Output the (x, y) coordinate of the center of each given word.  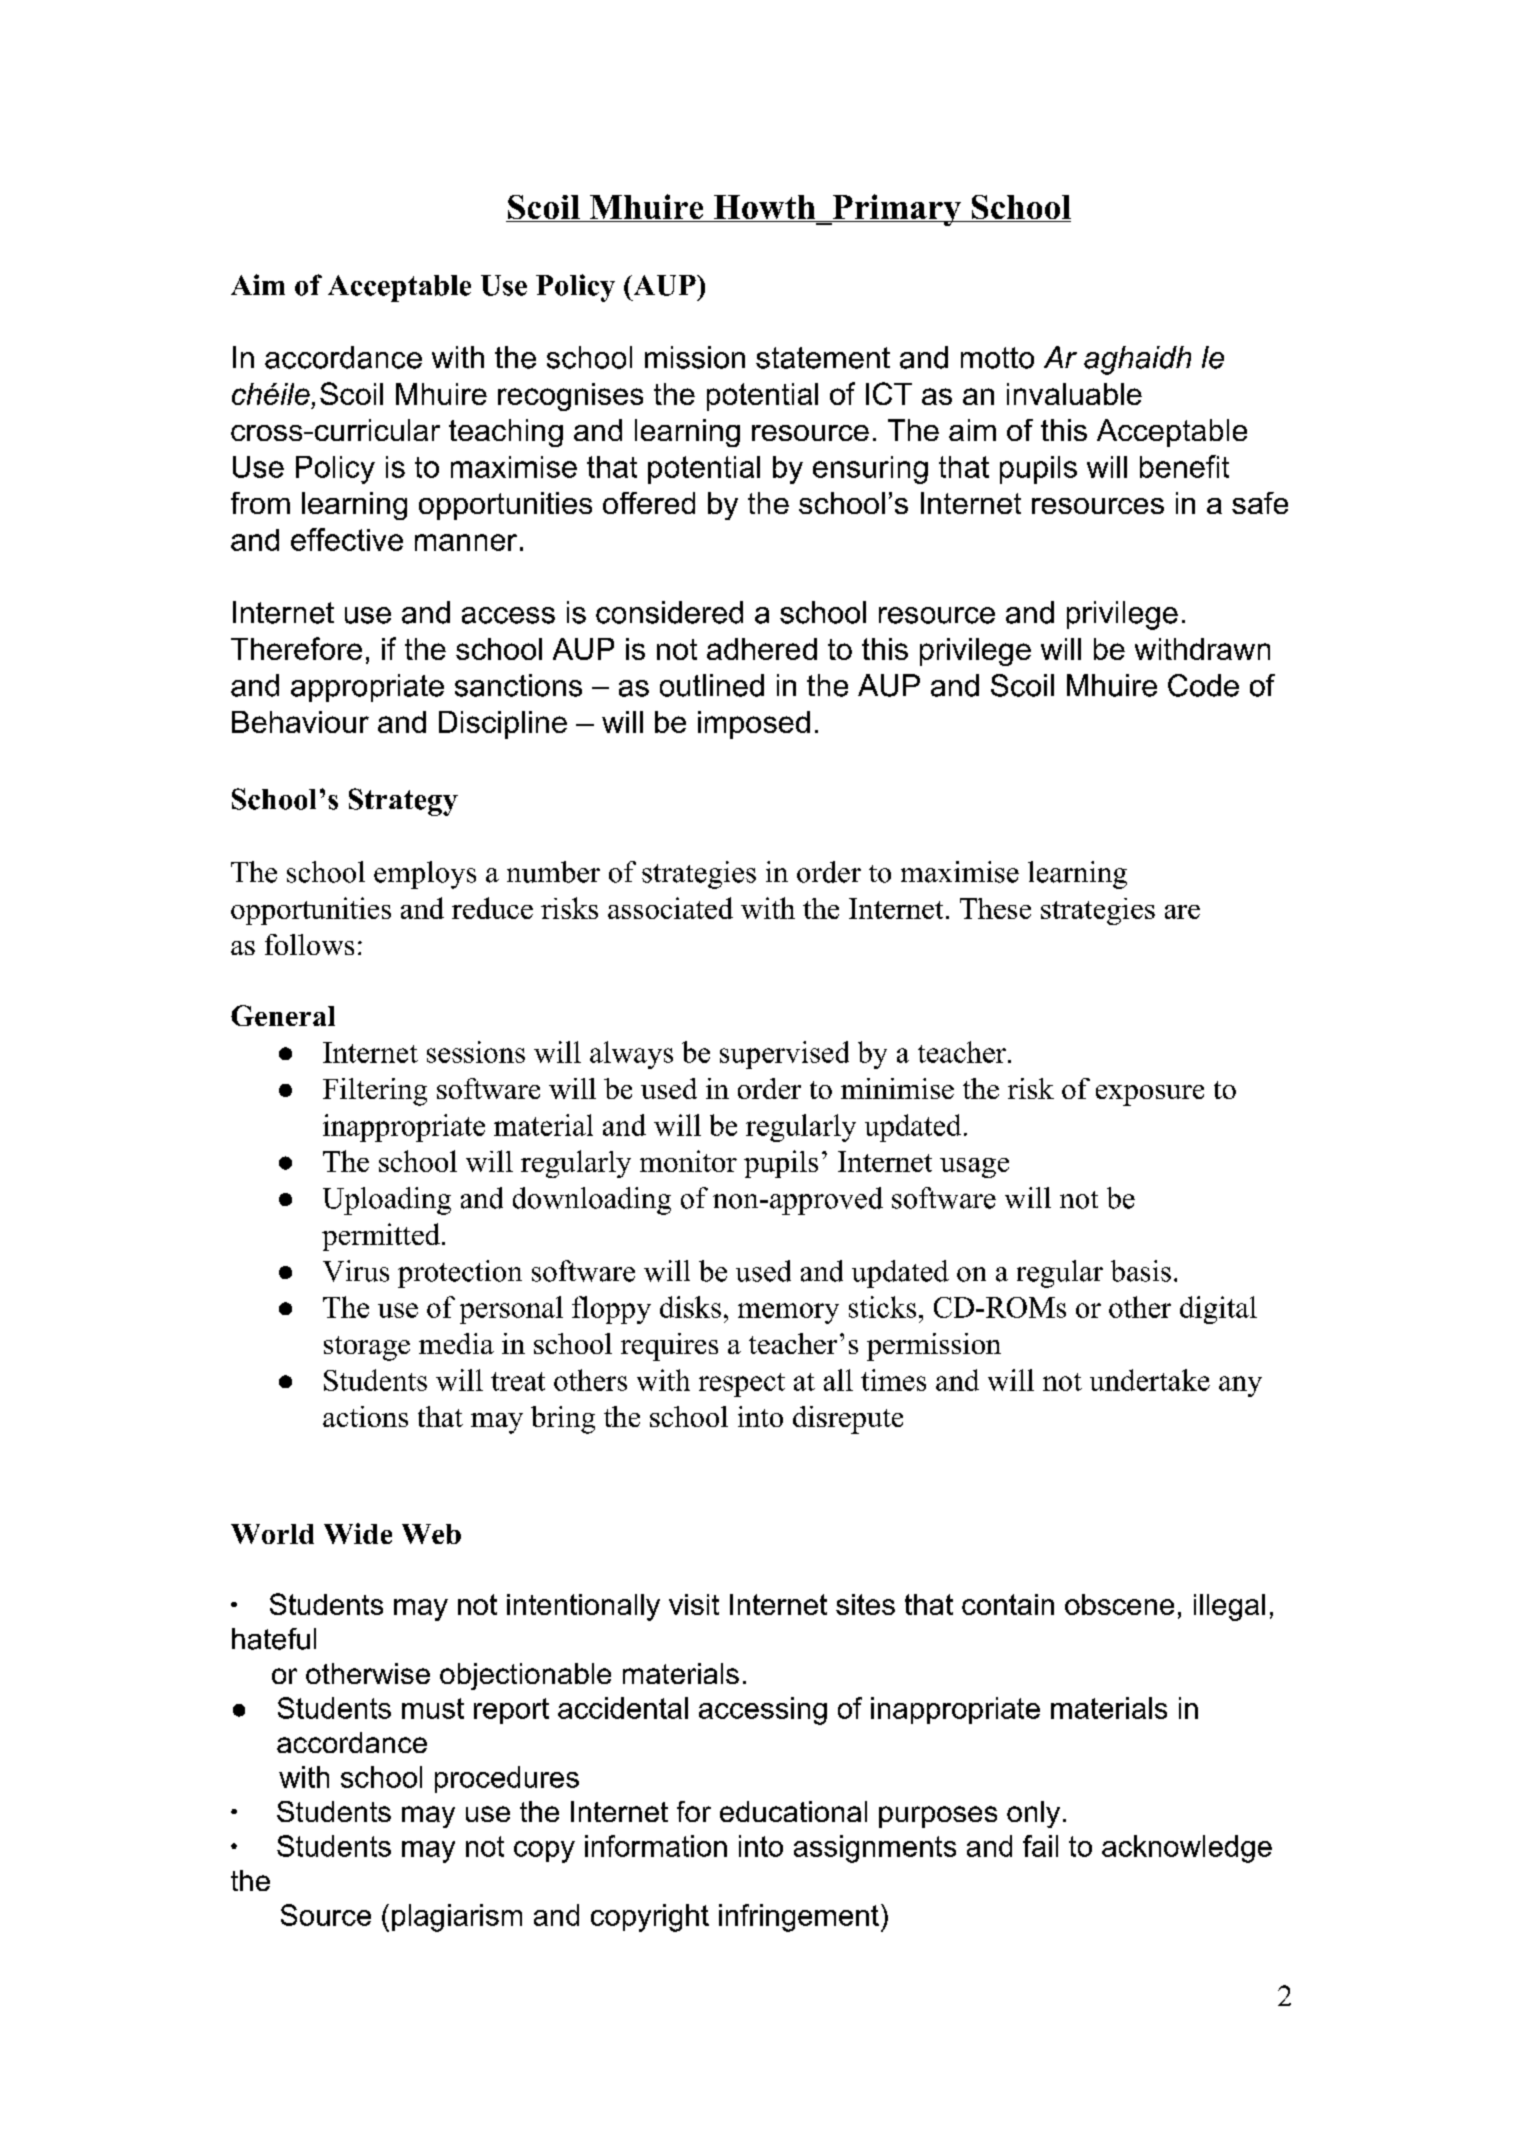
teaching (506, 433)
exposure (1150, 1095)
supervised (784, 1055)
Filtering (375, 1092)
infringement (799, 1918)
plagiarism (457, 1918)
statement (823, 358)
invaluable (1074, 394)
